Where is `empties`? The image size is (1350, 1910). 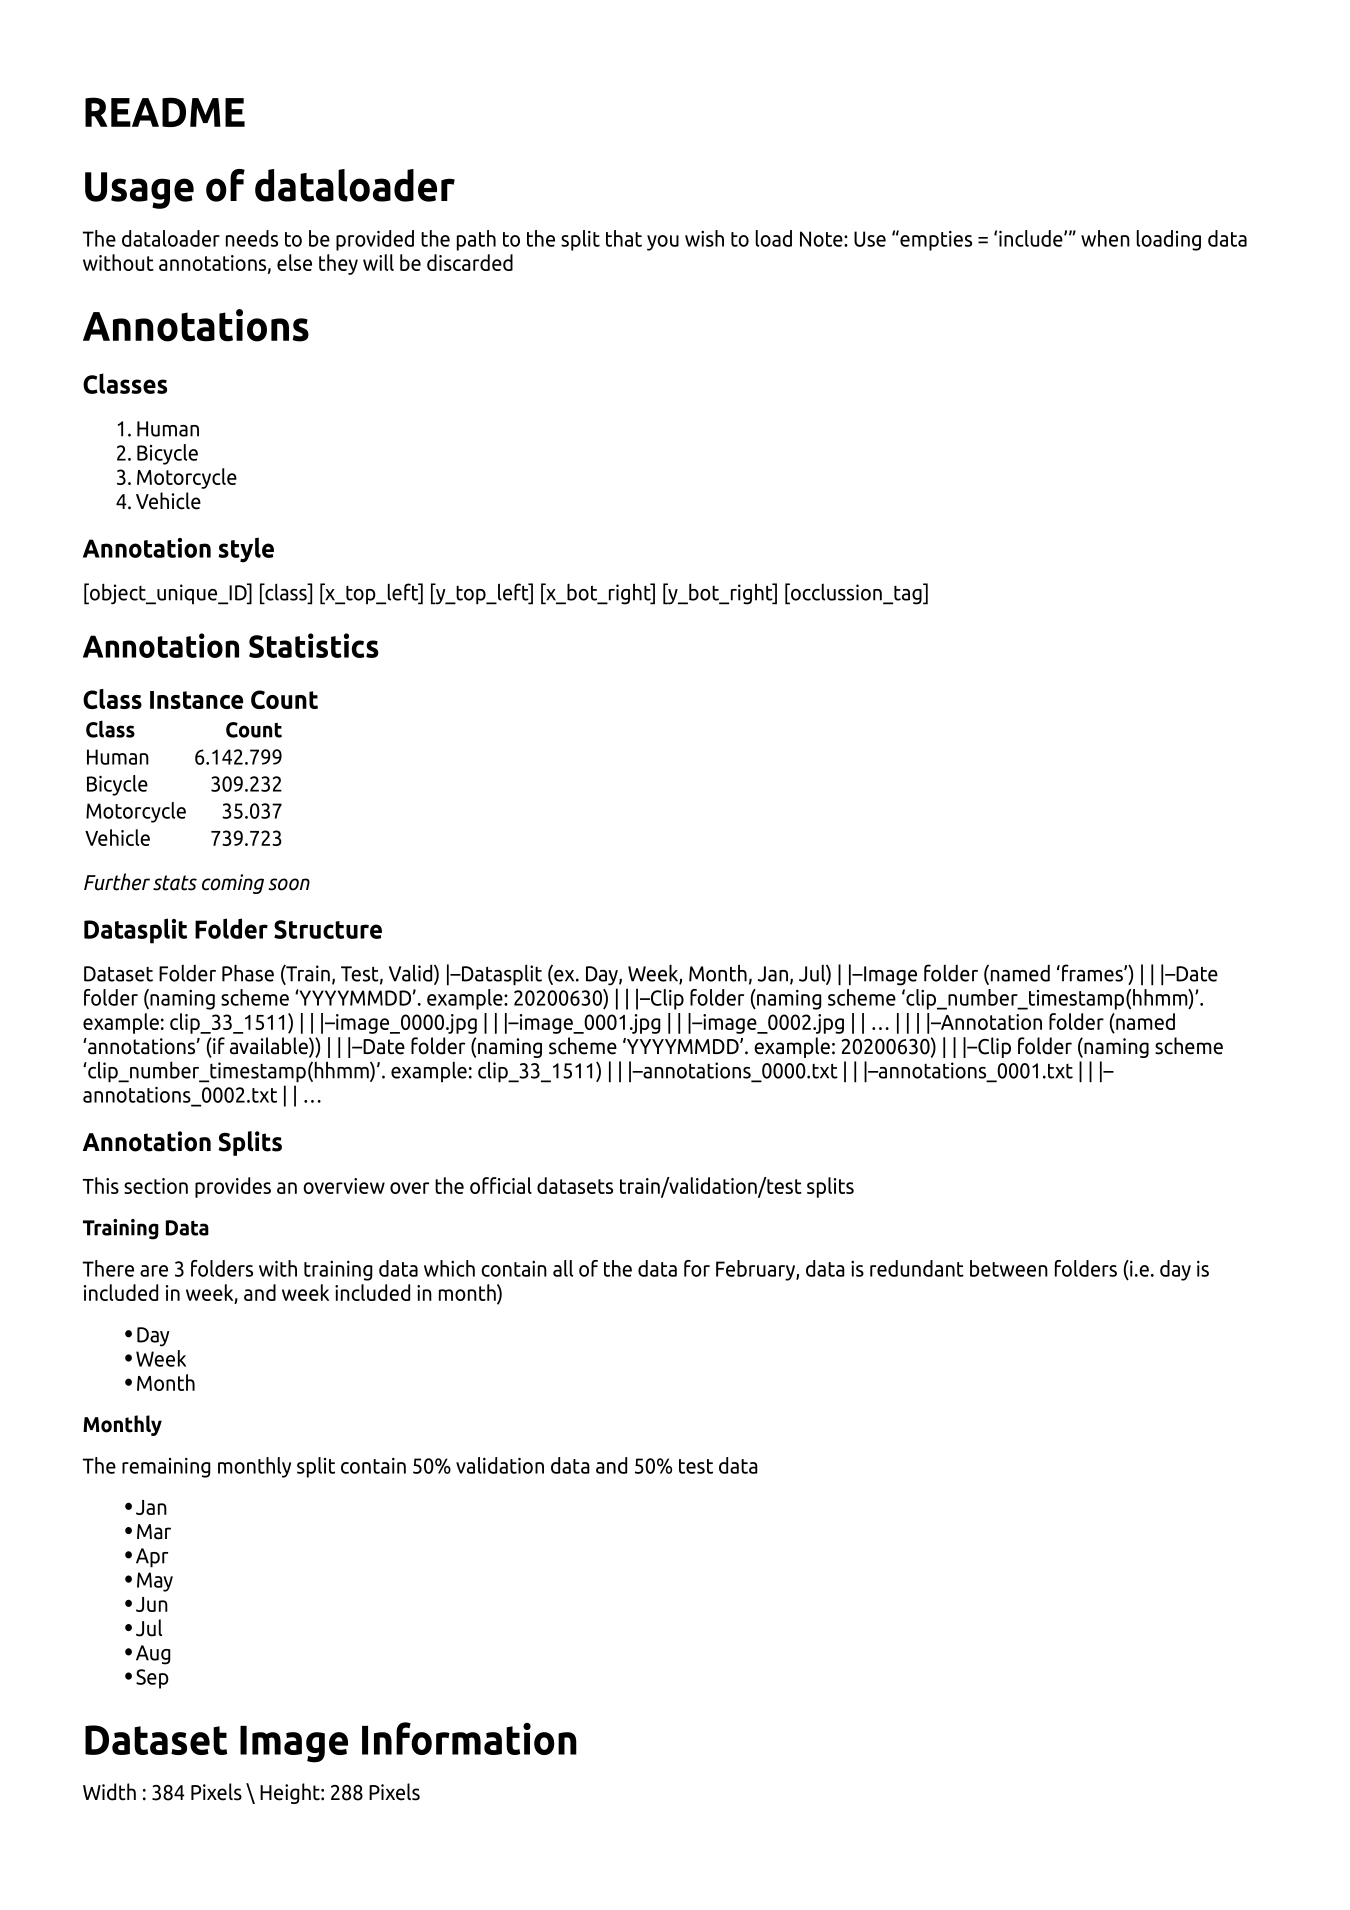 empties is located at coordinates (935, 240).
